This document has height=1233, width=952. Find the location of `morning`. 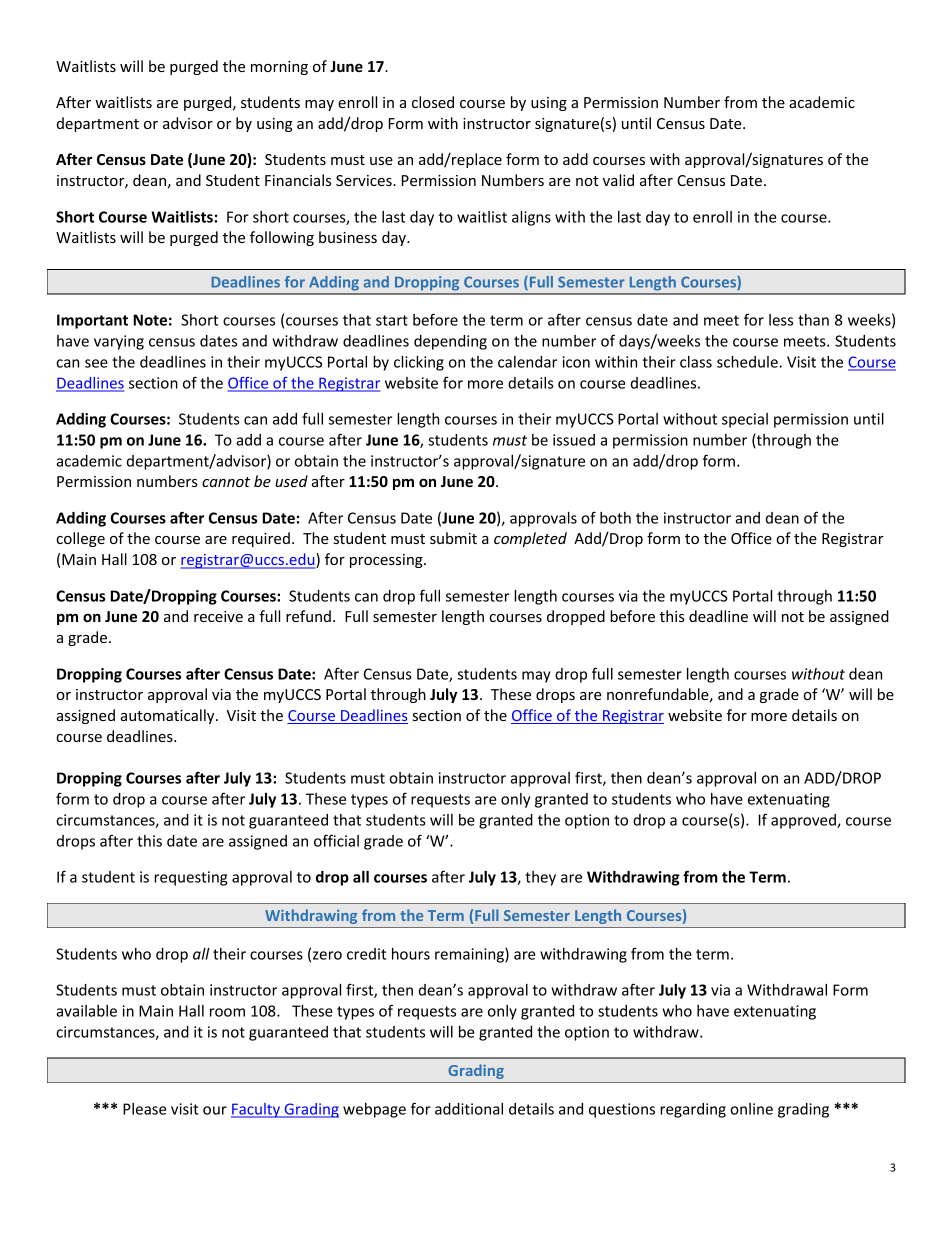

morning is located at coordinates (279, 68).
